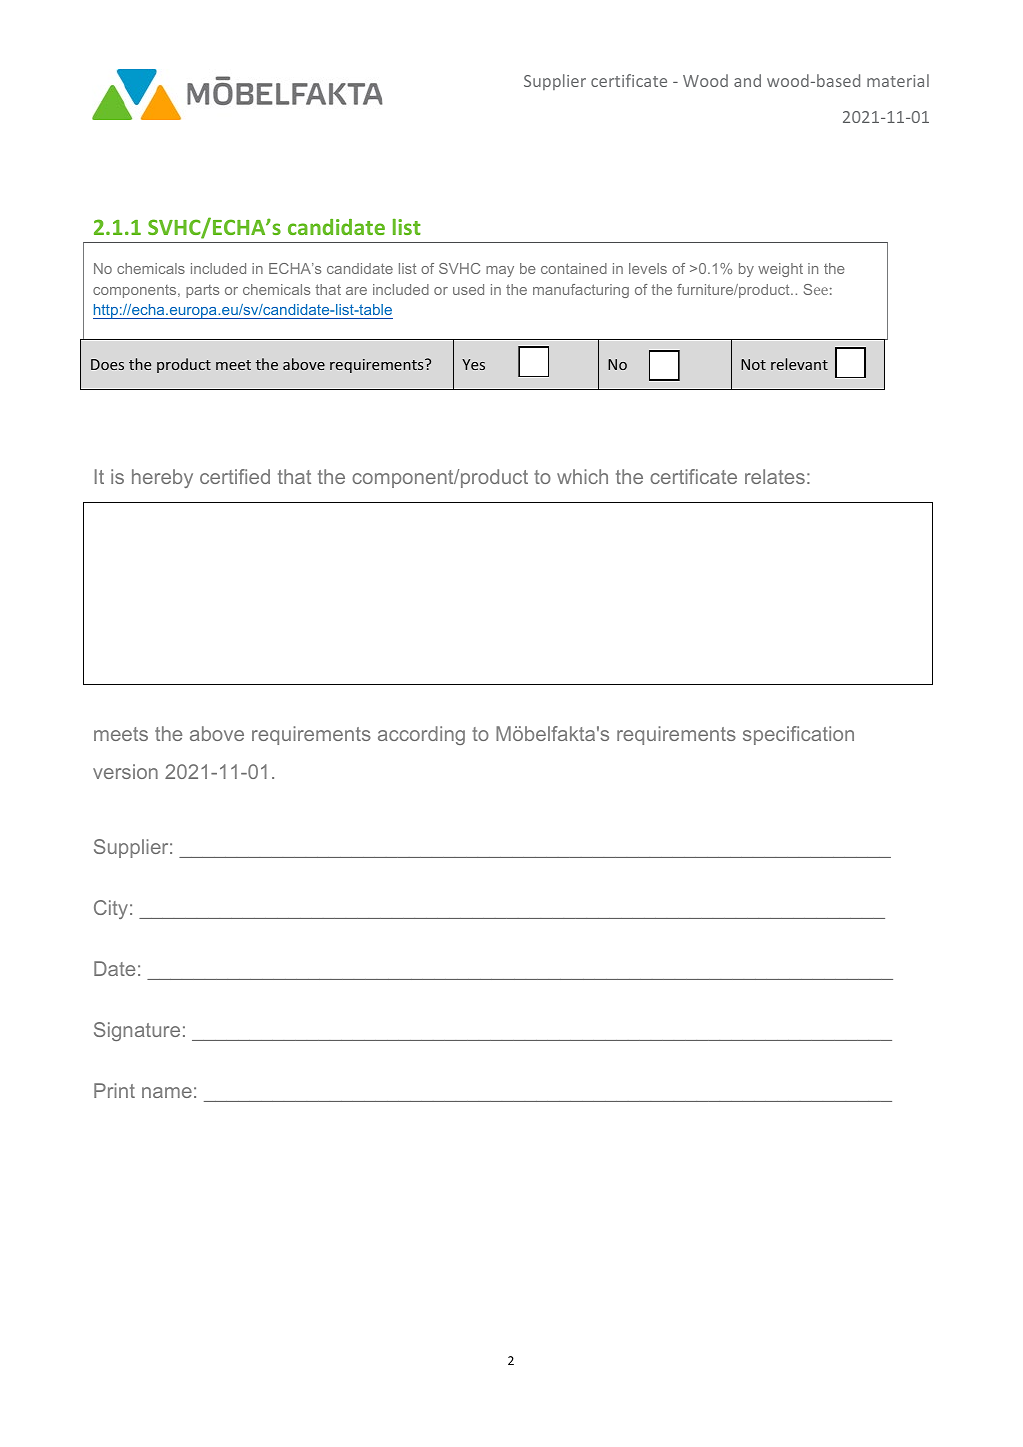 This page has width=1023, height=1447. I want to click on material, so click(898, 80).
